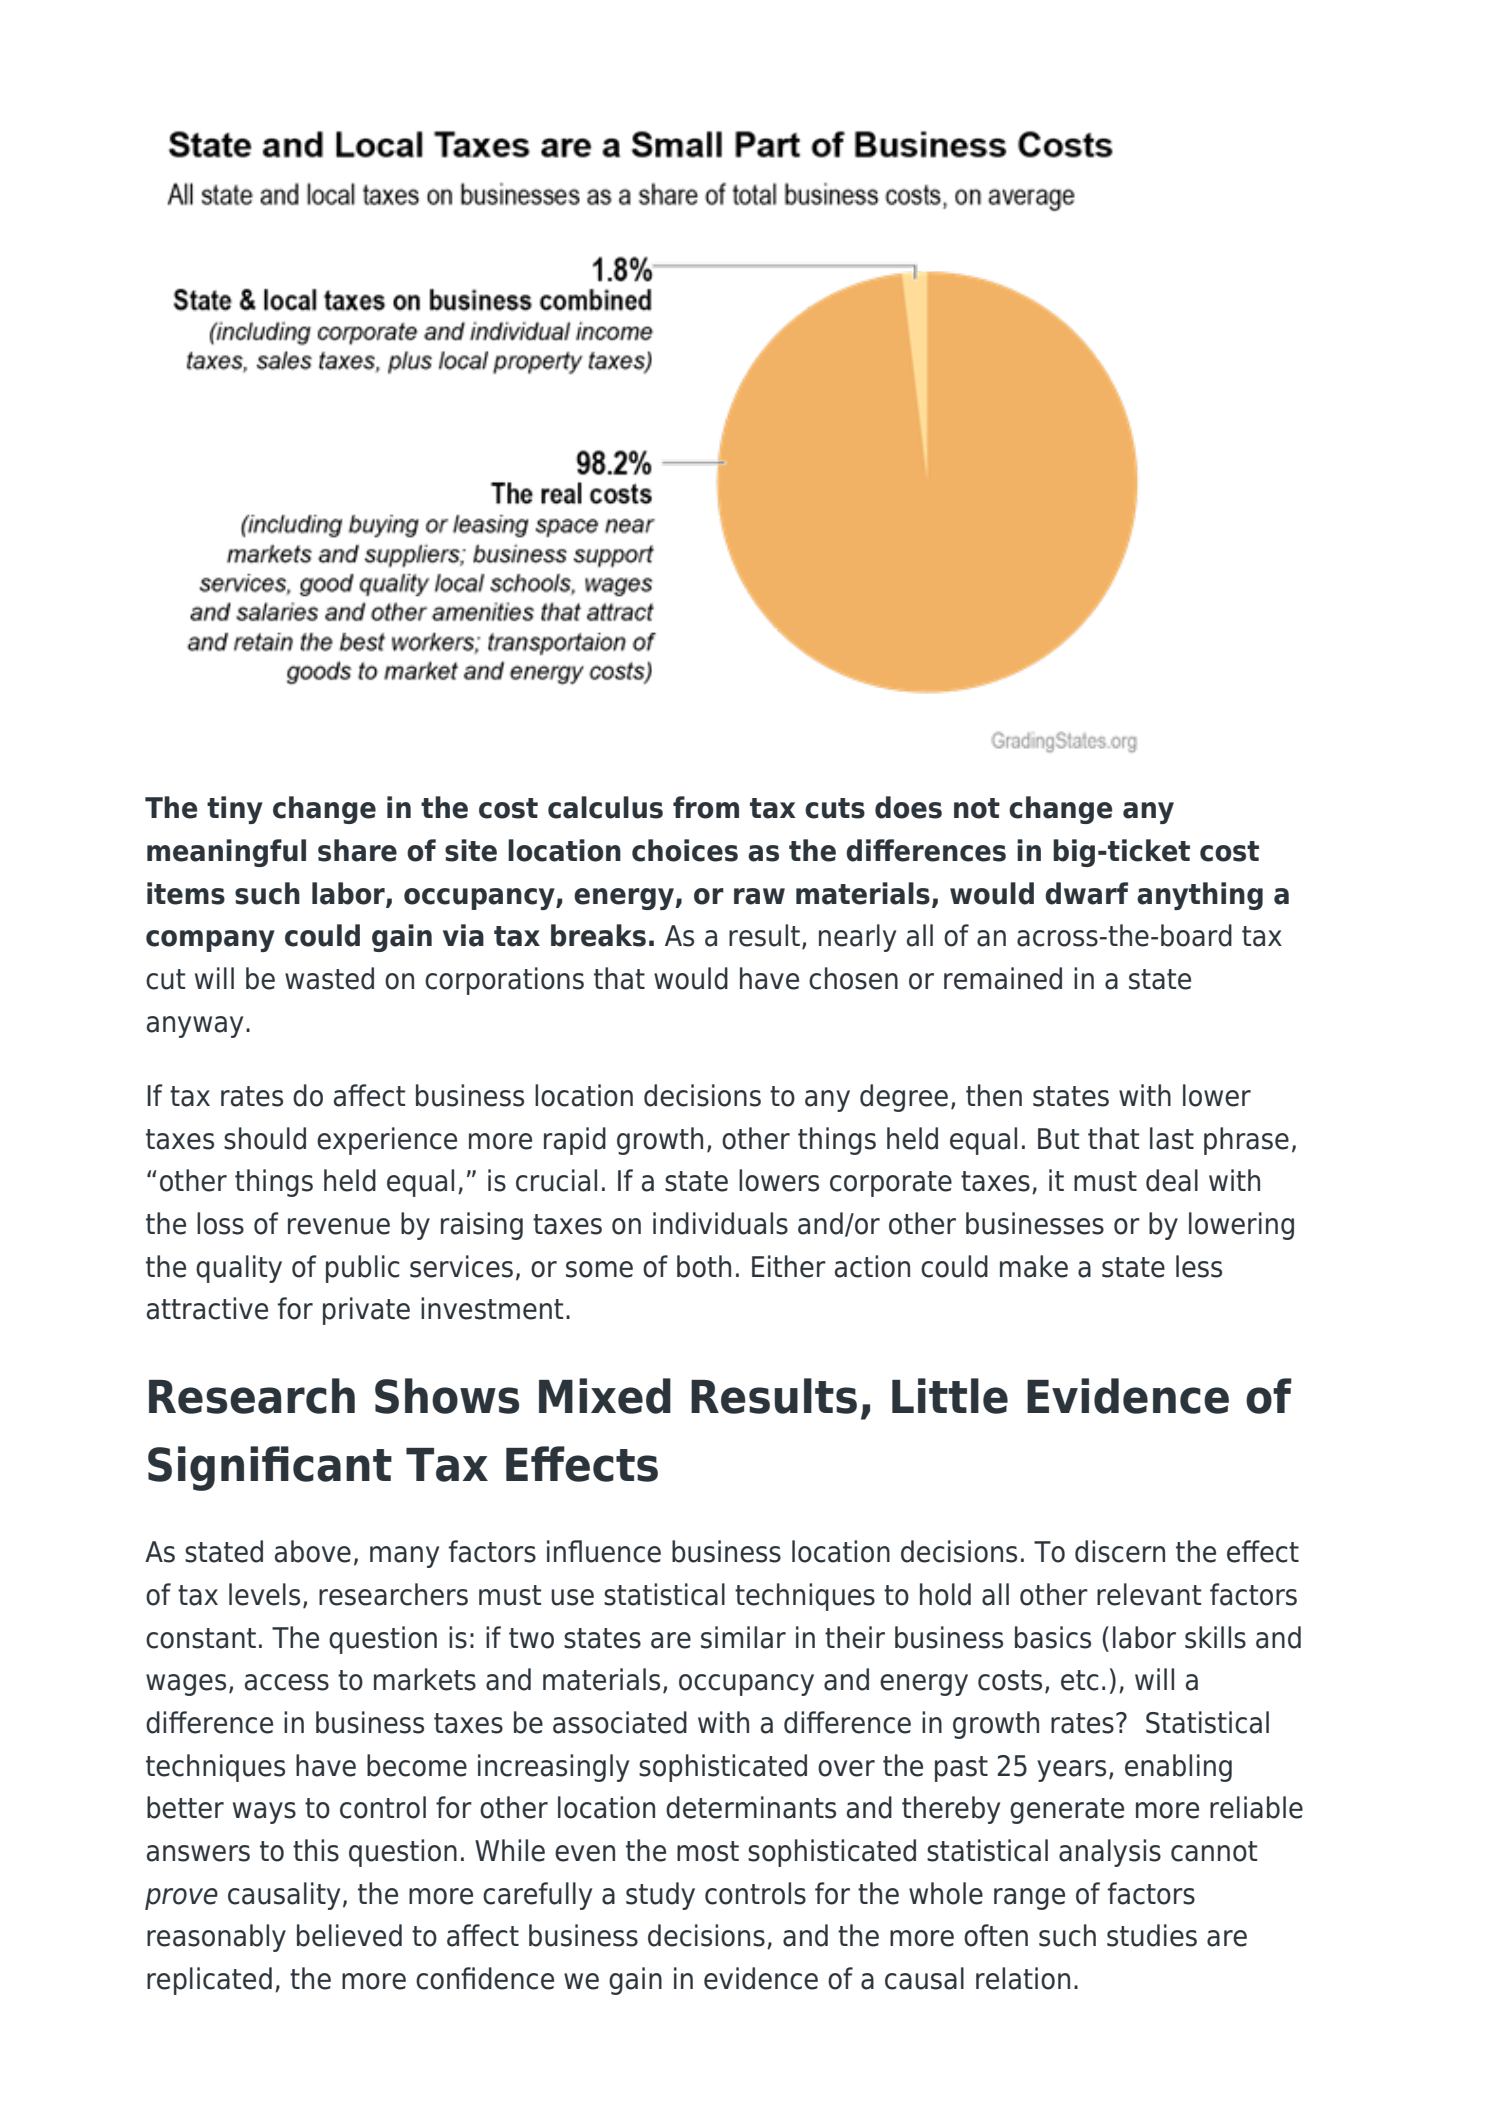 Image resolution: width=1505 pixels, height=2128 pixels. What do you see at coordinates (349, 1935) in the screenshot?
I see `believed` at bounding box center [349, 1935].
